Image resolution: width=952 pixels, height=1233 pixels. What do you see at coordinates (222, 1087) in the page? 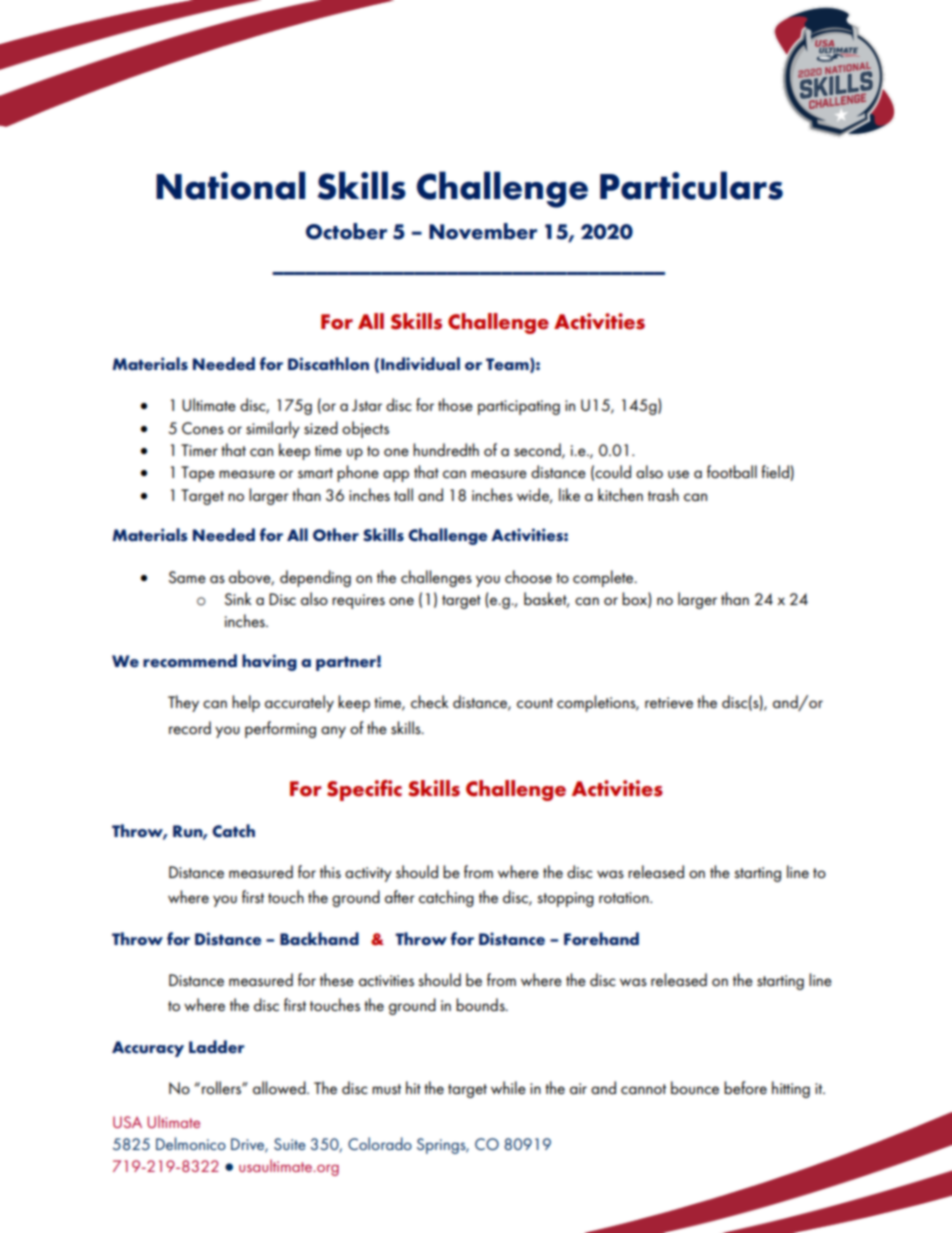
I see `rollers` at bounding box center [222, 1087].
